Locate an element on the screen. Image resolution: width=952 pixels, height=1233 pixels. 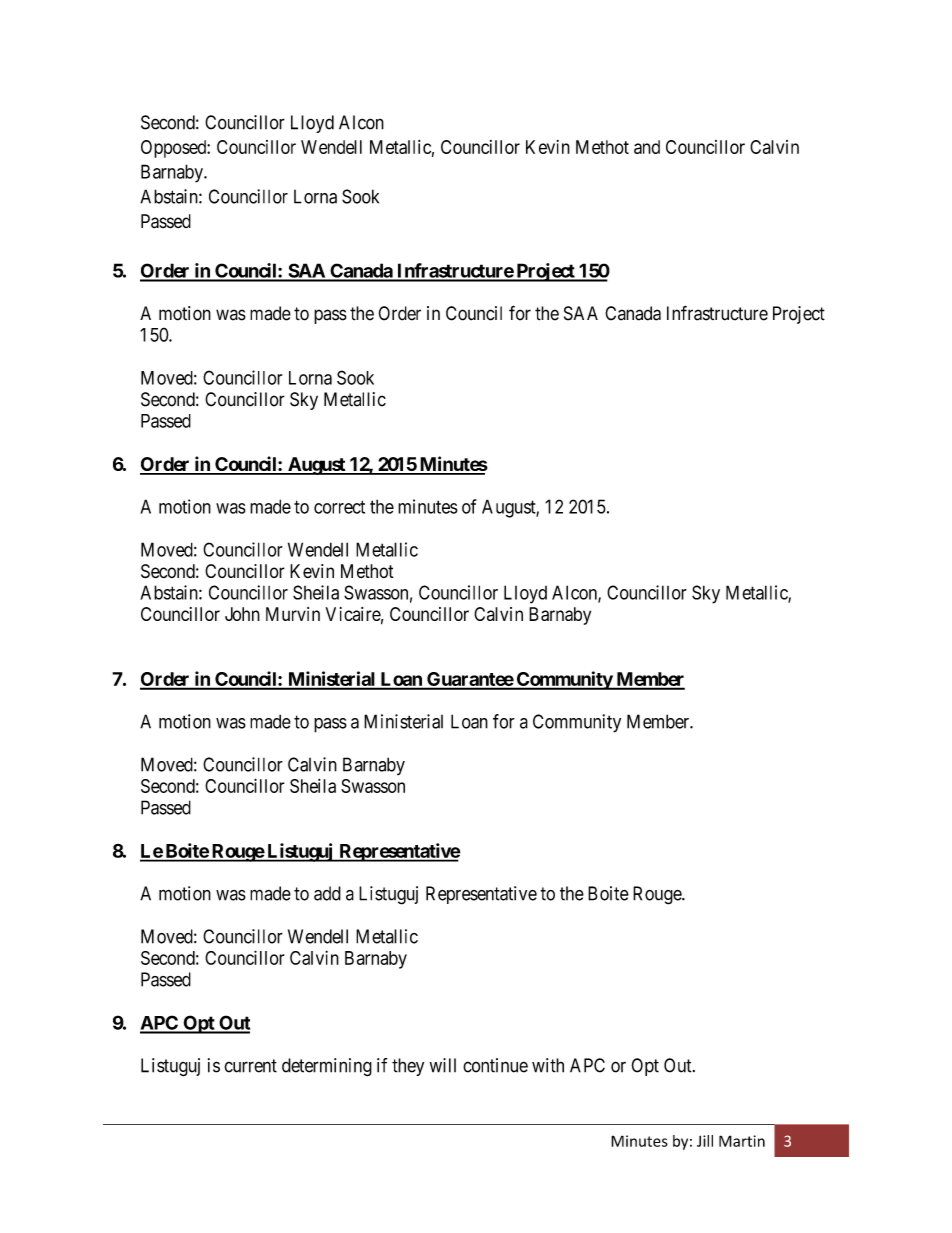
determining is located at coordinates (327, 1067).
